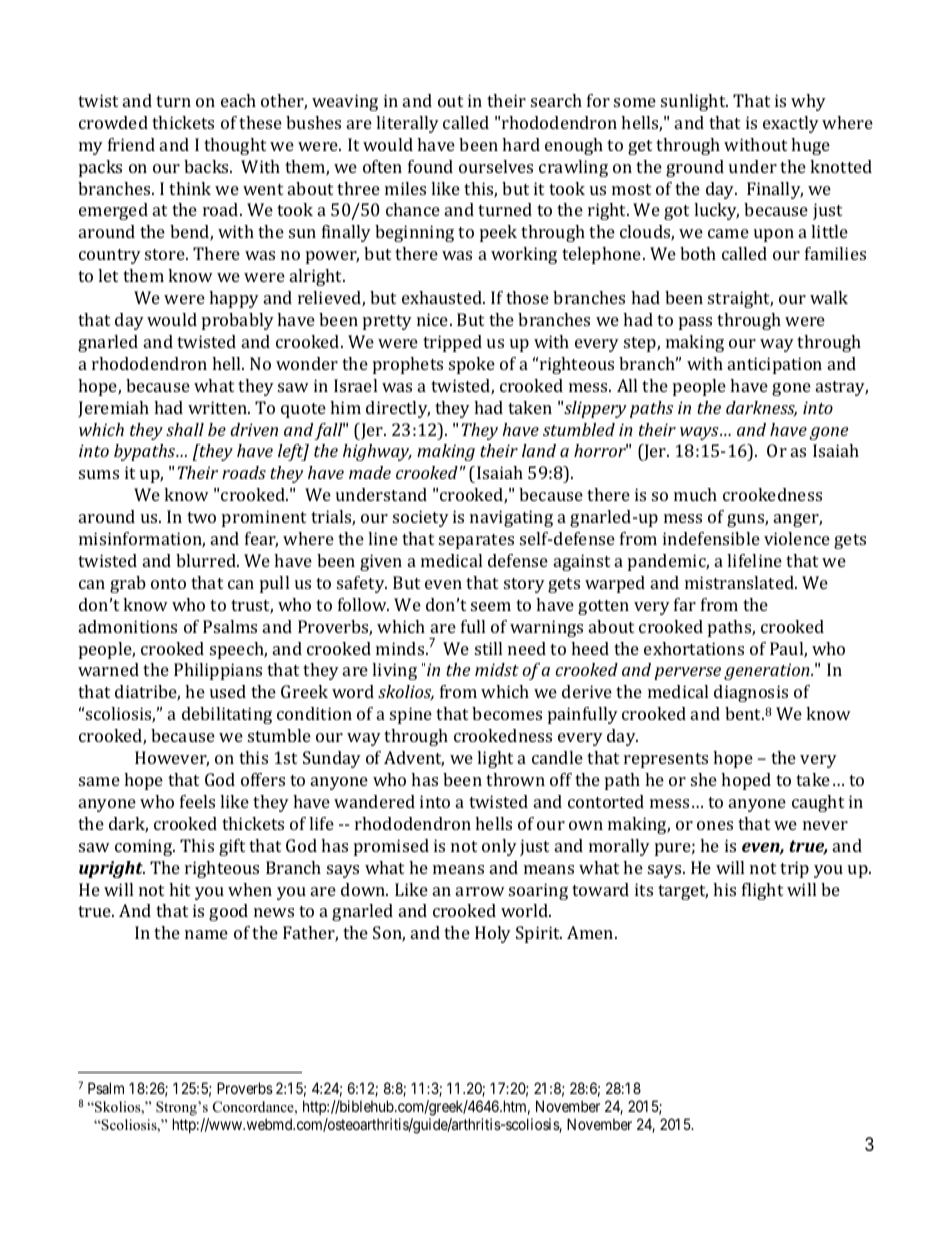 This document has width=952, height=1233. I want to click on Holy, so click(493, 934).
